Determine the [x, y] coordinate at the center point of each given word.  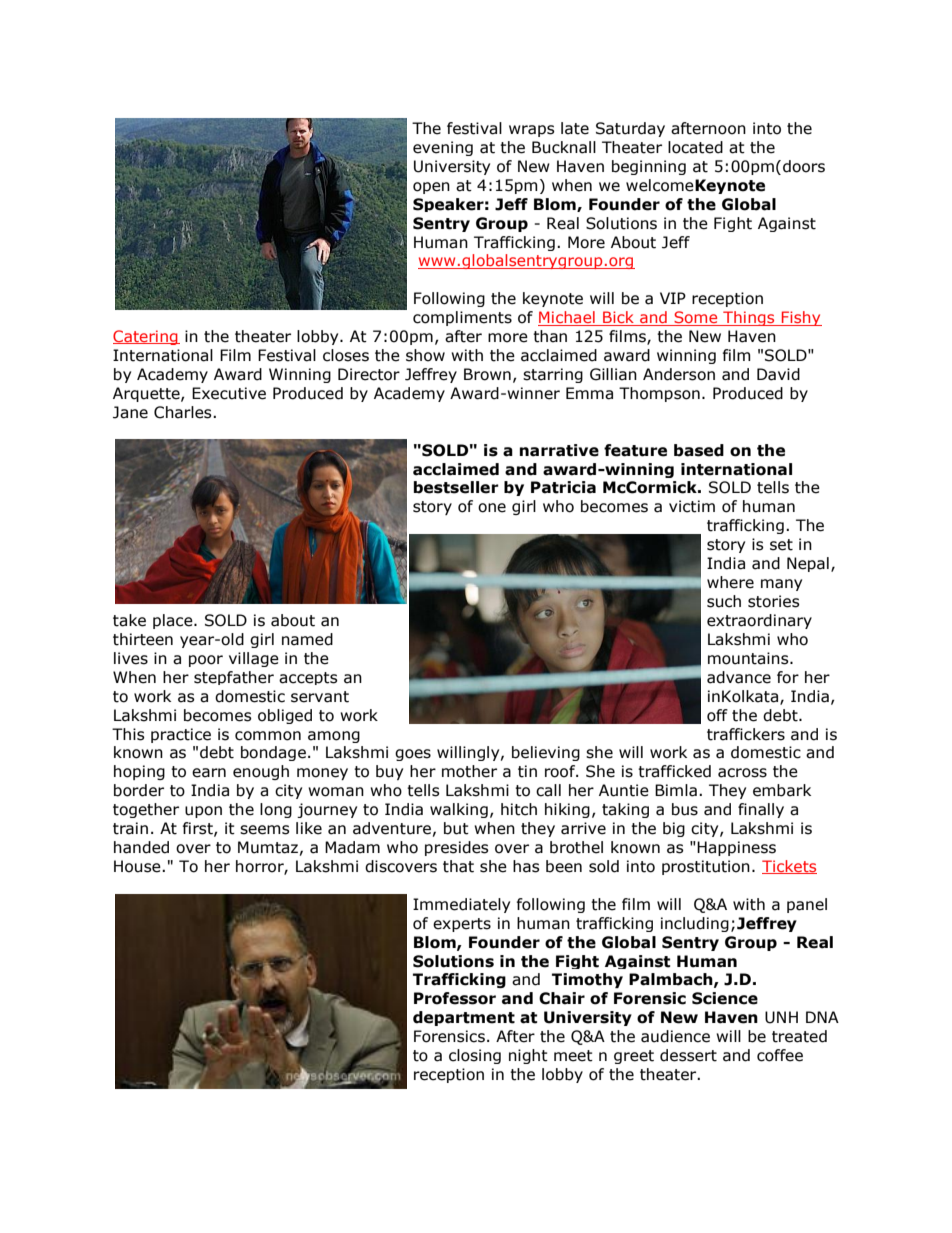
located [695, 147]
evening [443, 148]
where [730, 582]
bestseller [456, 487]
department [464, 1018]
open [431, 188]
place [174, 621]
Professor [455, 998]
